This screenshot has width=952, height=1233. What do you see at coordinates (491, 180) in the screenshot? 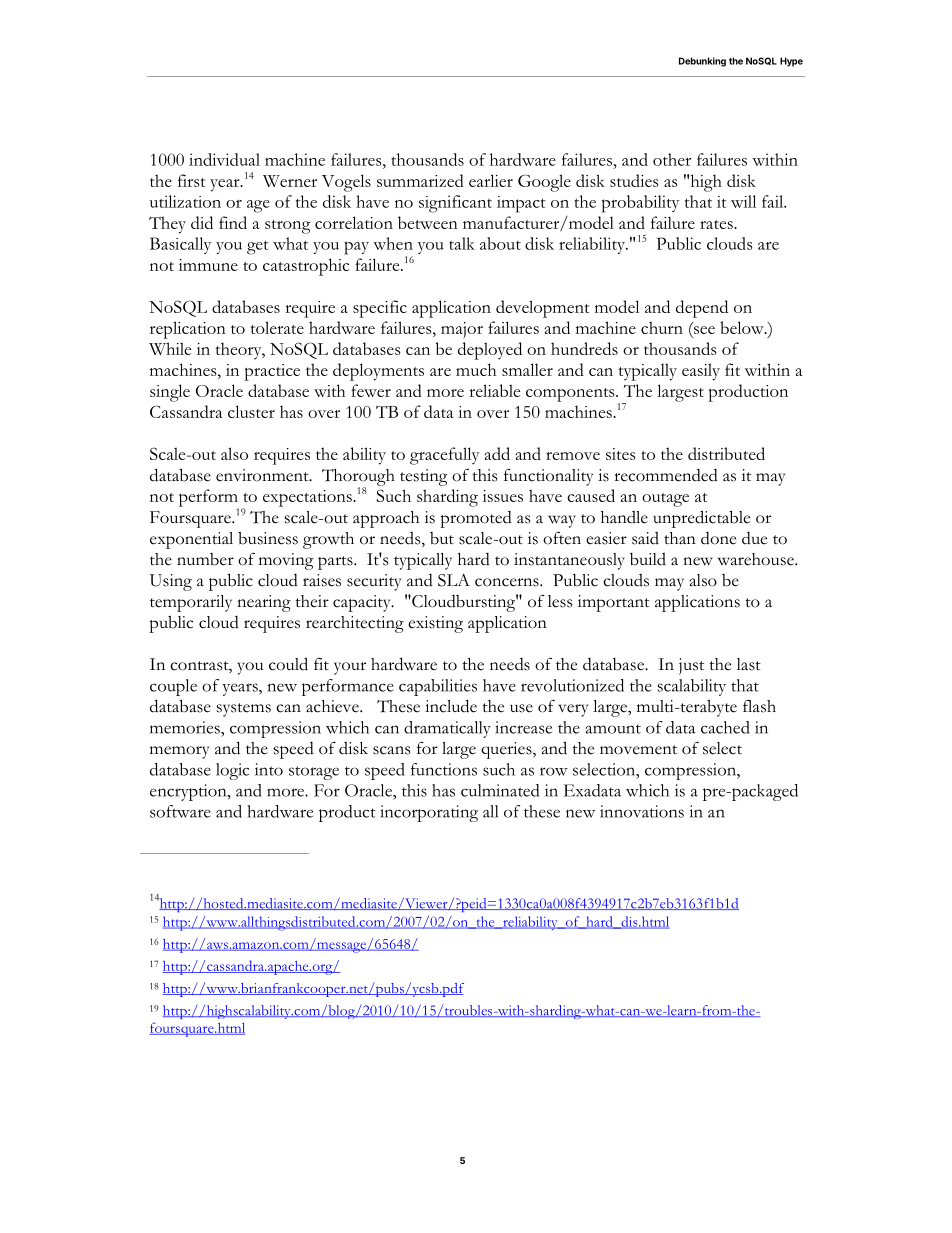
I see `earlier` at bounding box center [491, 180].
